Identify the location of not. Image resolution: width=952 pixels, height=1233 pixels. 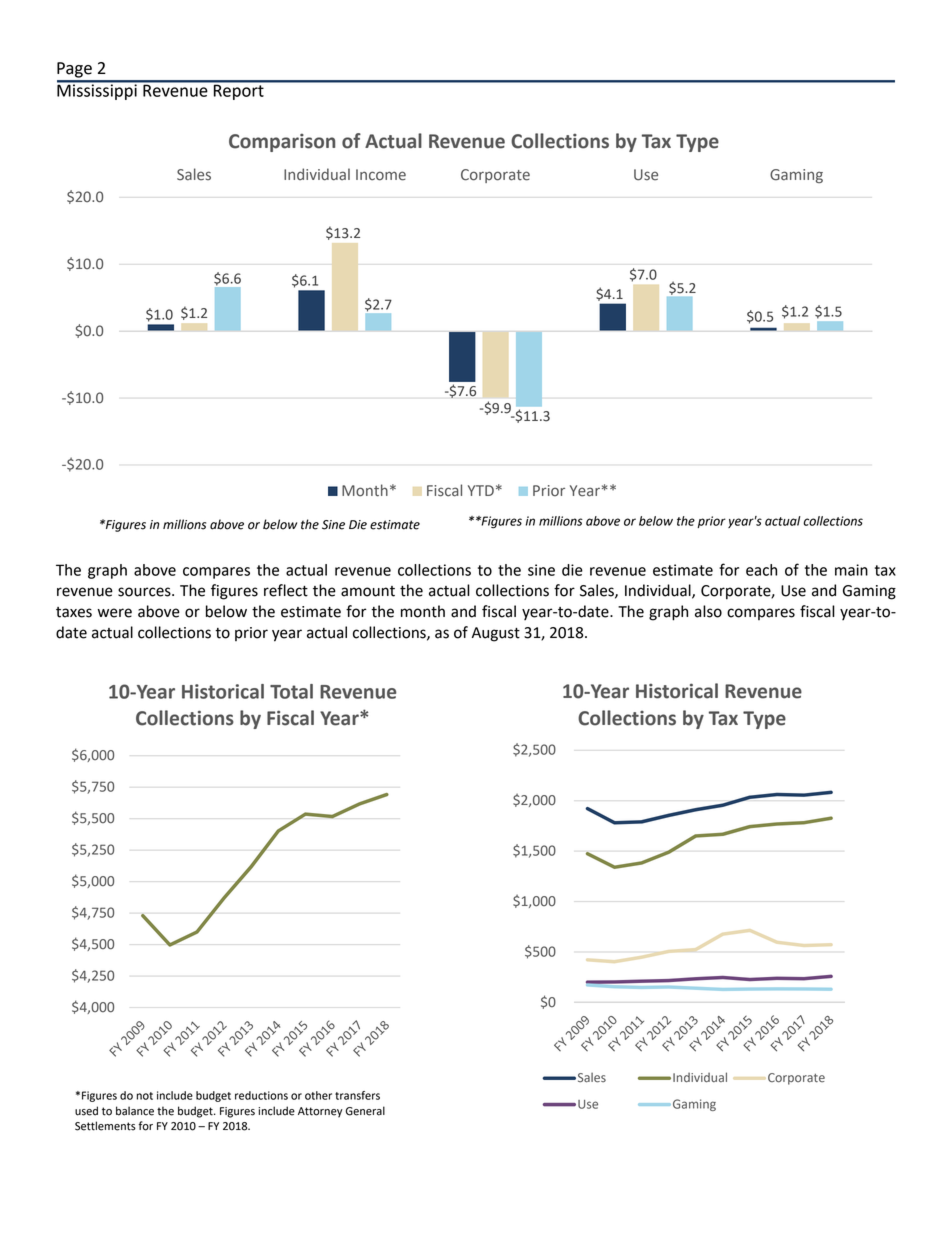
(145, 1096).
